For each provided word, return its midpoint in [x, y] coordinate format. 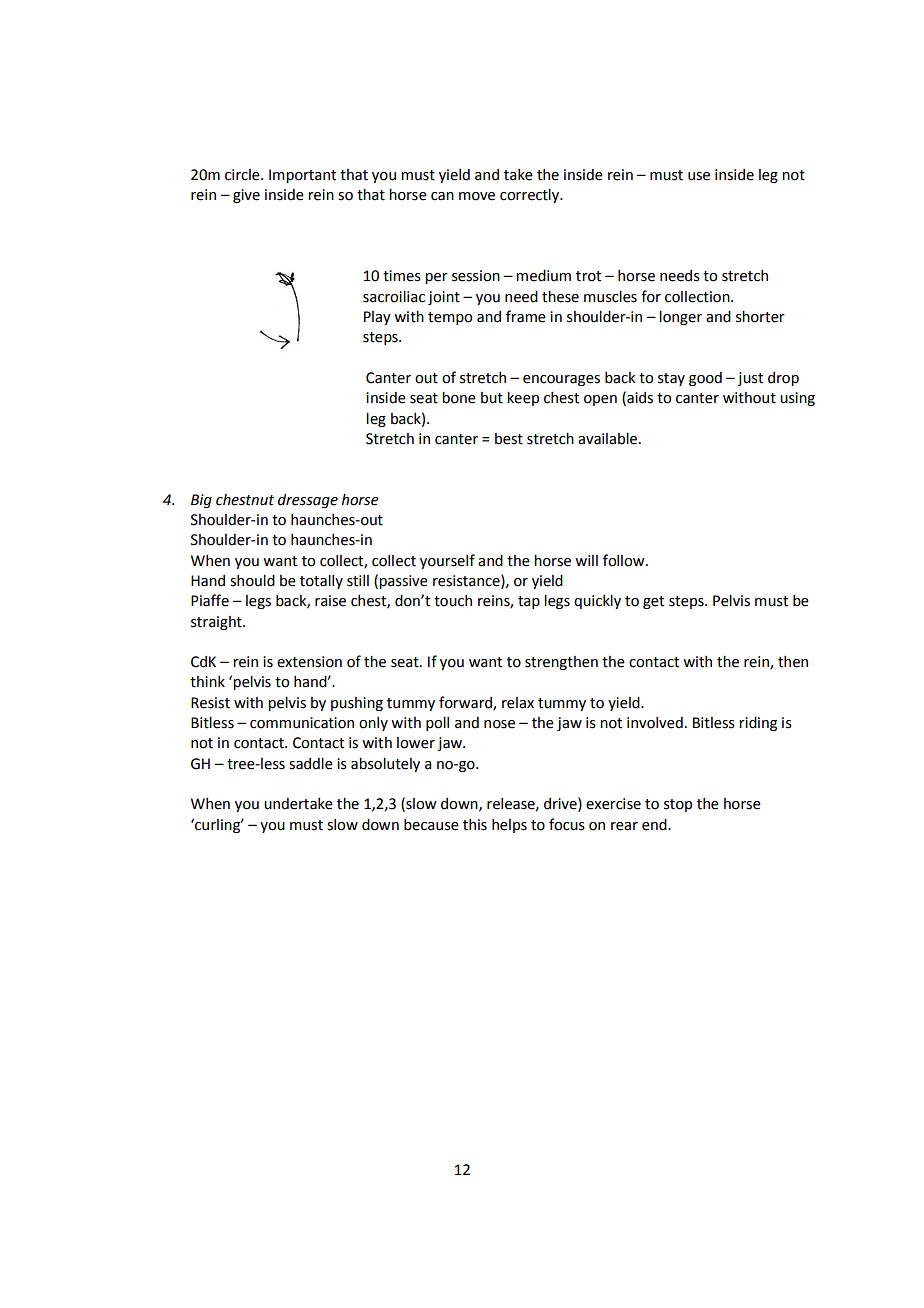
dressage [308, 501]
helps [509, 826]
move [477, 196]
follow [625, 560]
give [246, 196]
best [509, 439]
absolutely [385, 765]
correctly [531, 196]
